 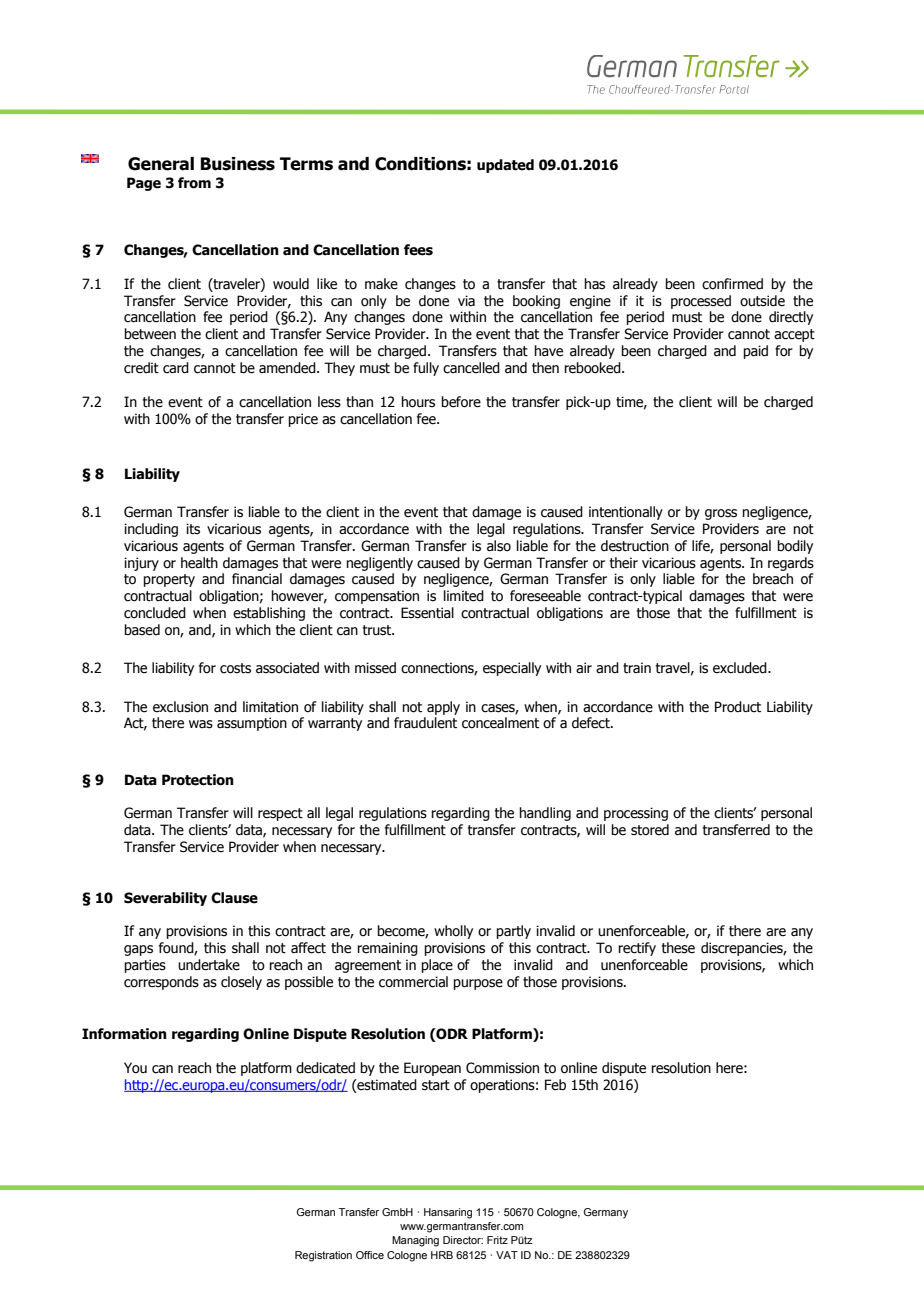 I want to click on HRB, so click(x=442, y=1255).
